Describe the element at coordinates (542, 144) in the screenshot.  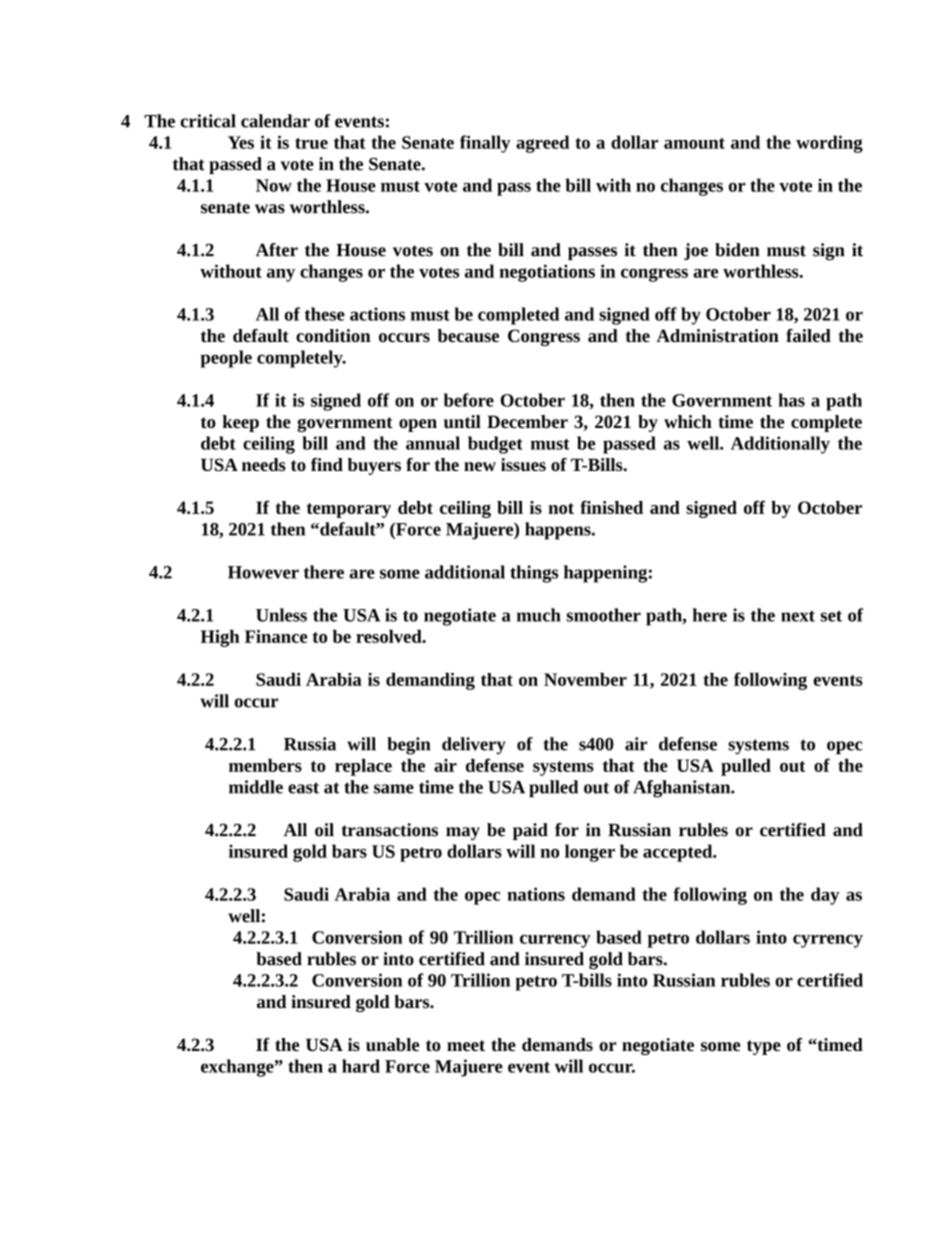
I see `agreed` at that location.
